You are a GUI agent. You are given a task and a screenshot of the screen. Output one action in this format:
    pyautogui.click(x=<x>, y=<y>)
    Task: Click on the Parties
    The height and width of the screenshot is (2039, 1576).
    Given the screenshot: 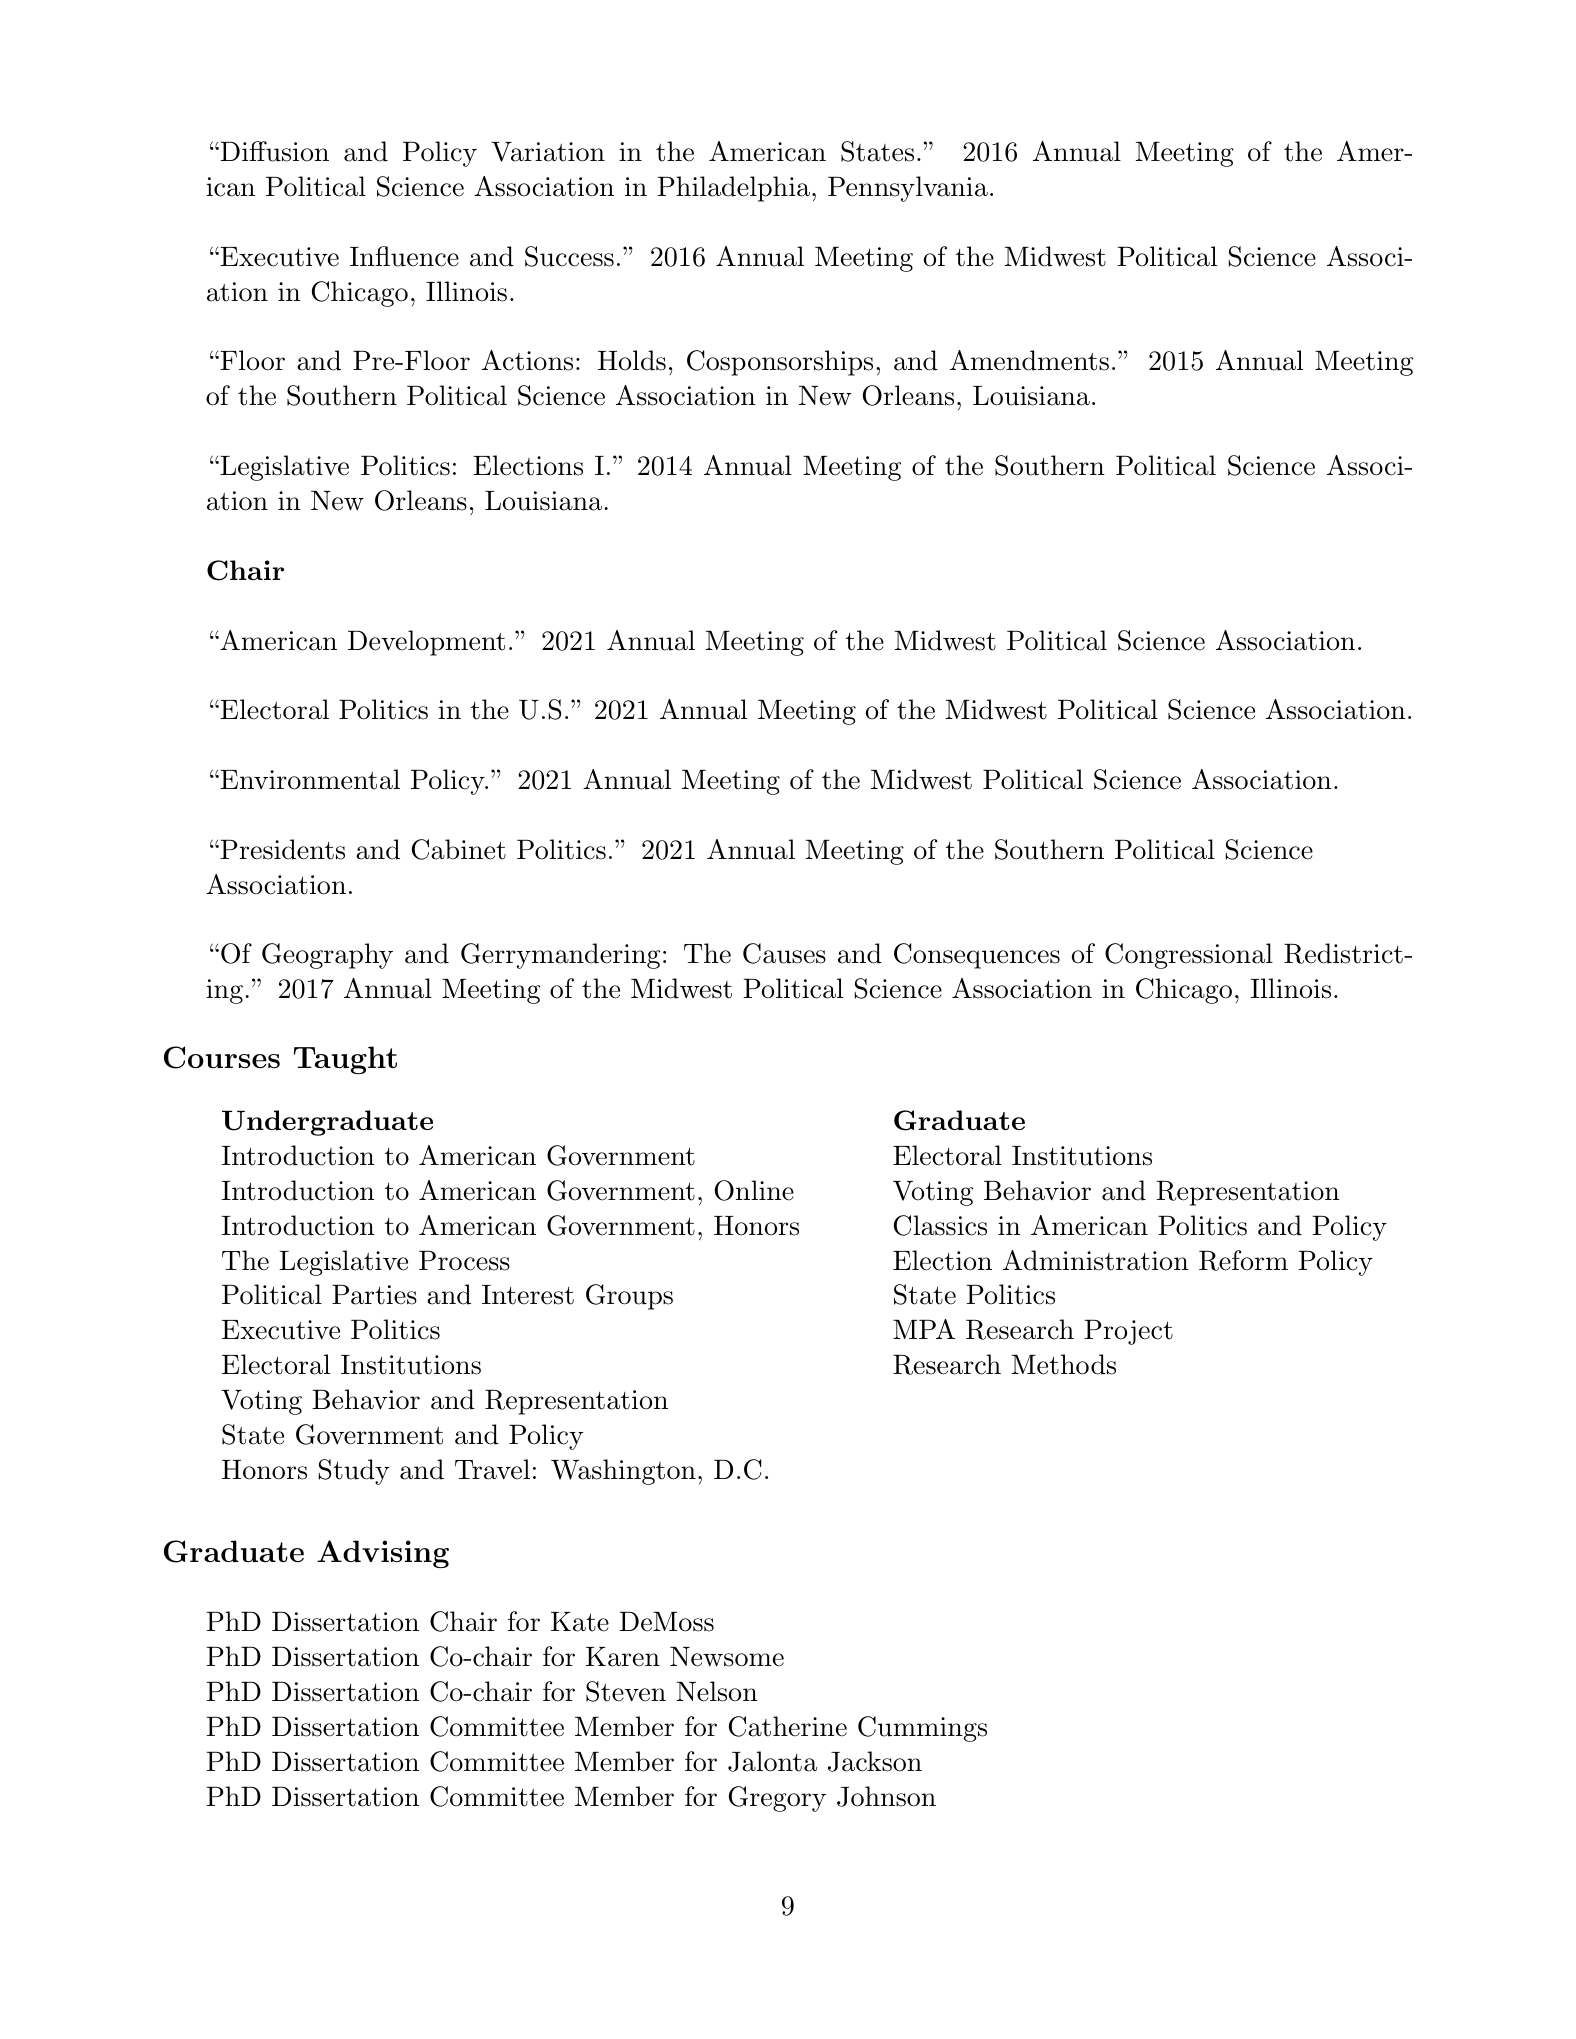 What is the action you would take?
    pyautogui.click(x=374, y=1295)
